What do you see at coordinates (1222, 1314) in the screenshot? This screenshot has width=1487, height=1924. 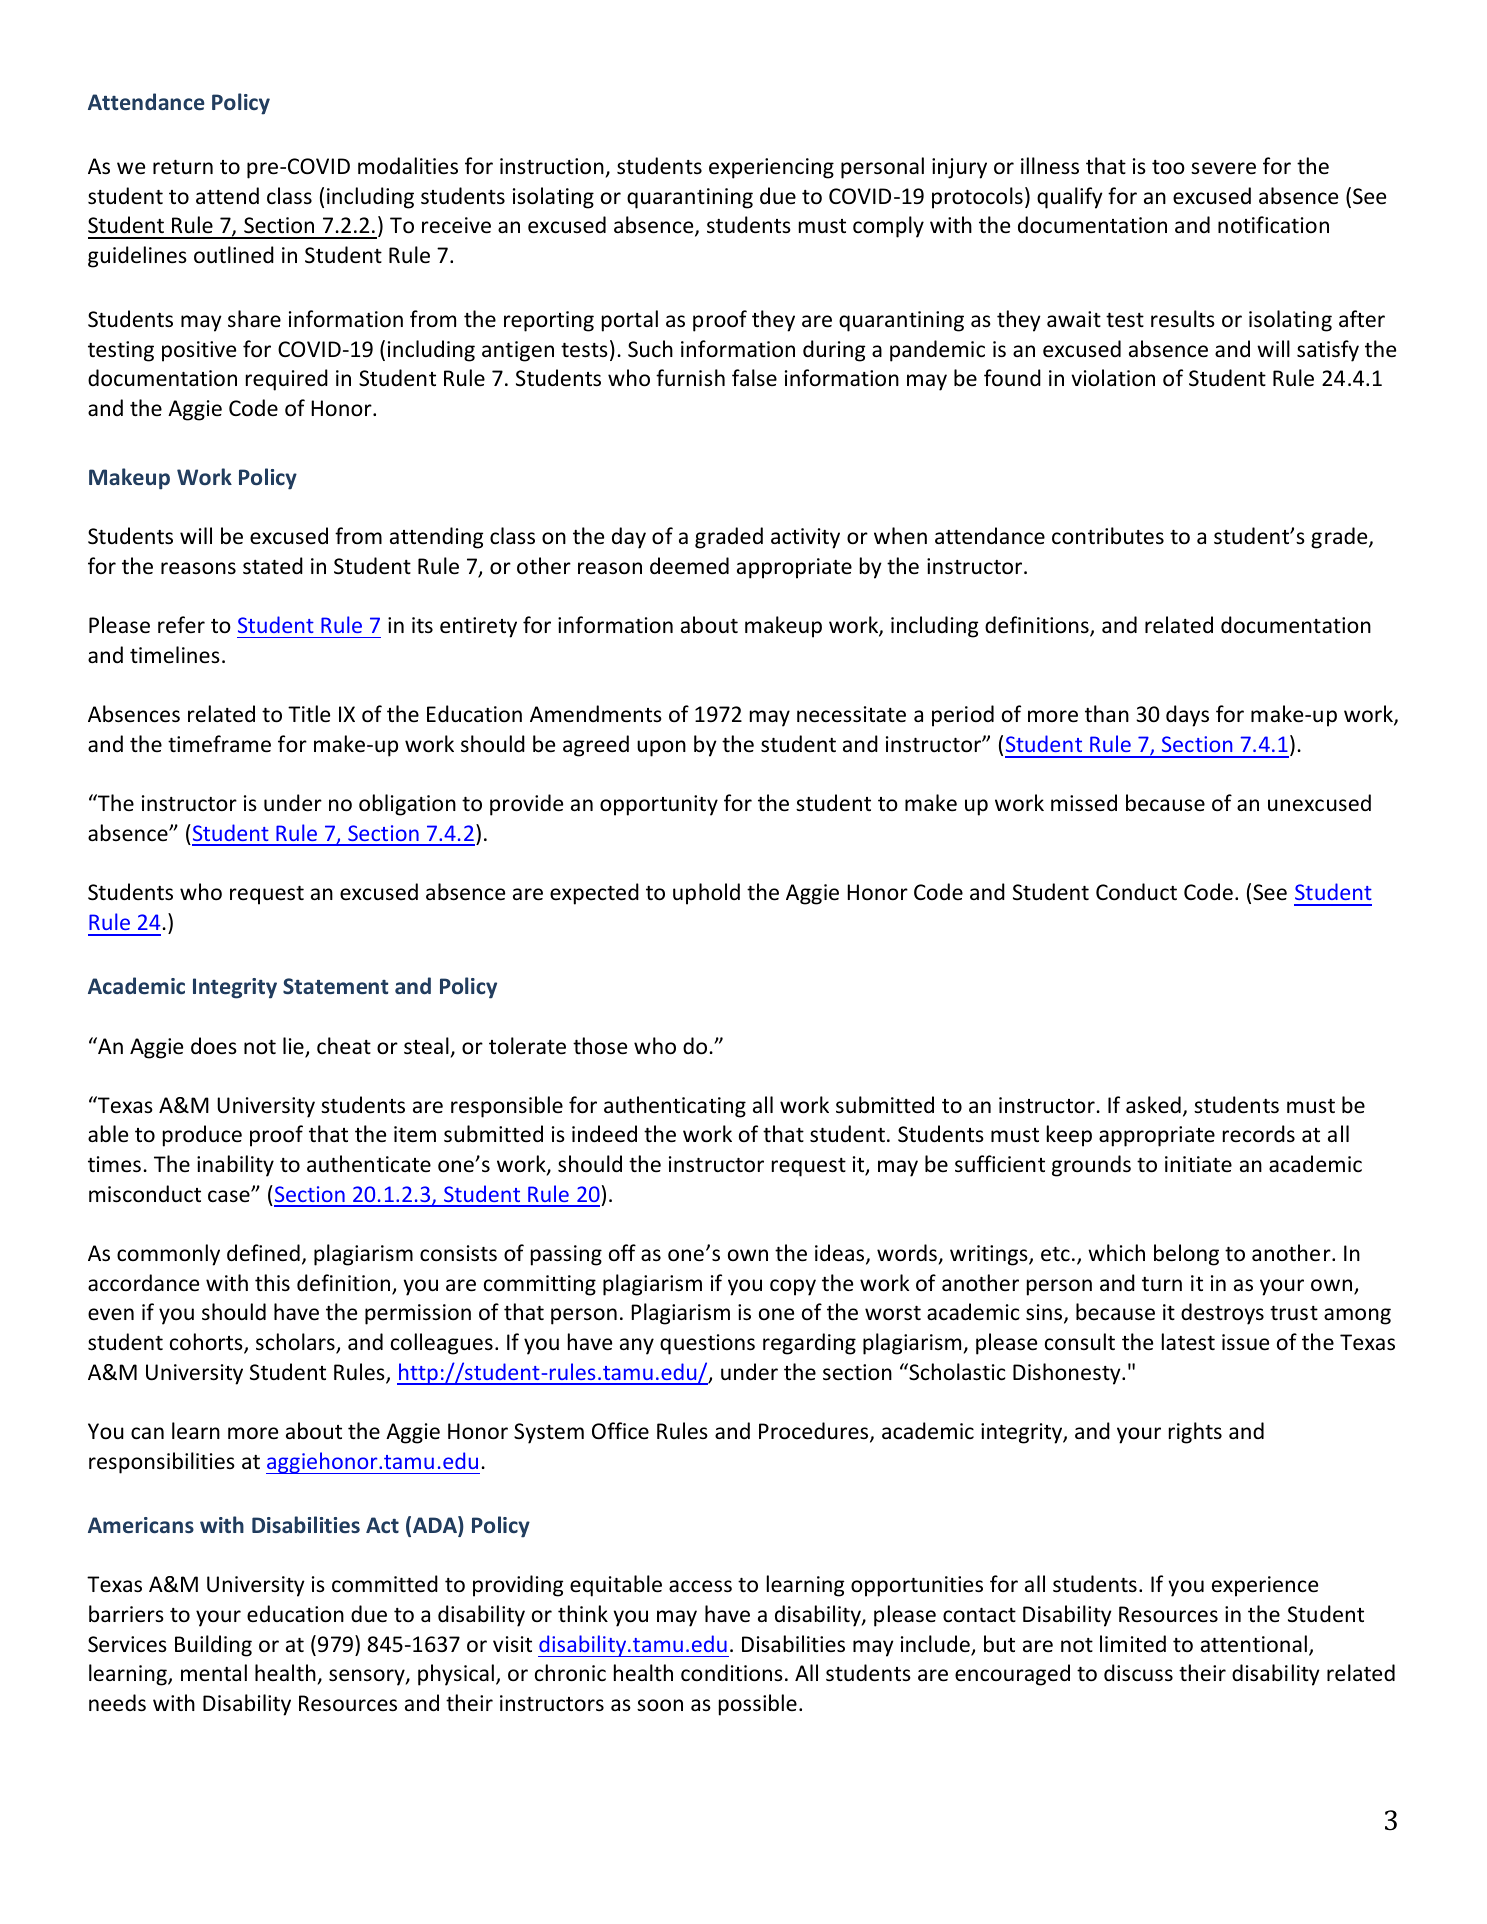 I see `destroys` at bounding box center [1222, 1314].
